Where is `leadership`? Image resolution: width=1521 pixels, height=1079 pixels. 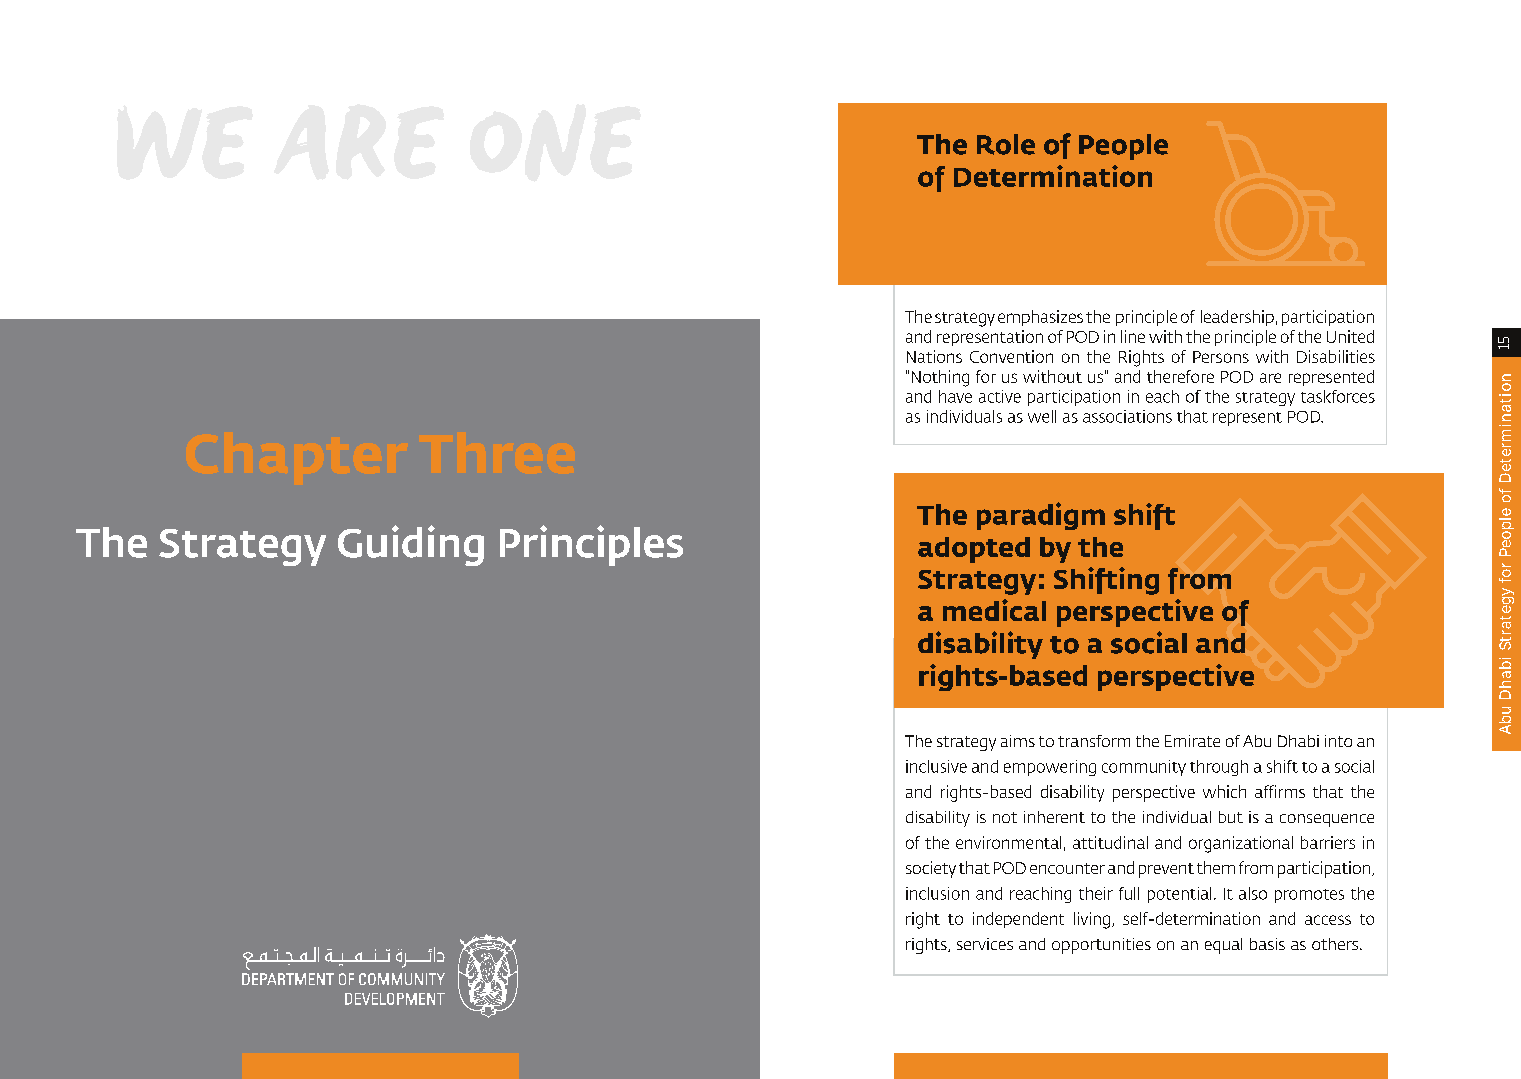
leadership is located at coordinates (1237, 318).
